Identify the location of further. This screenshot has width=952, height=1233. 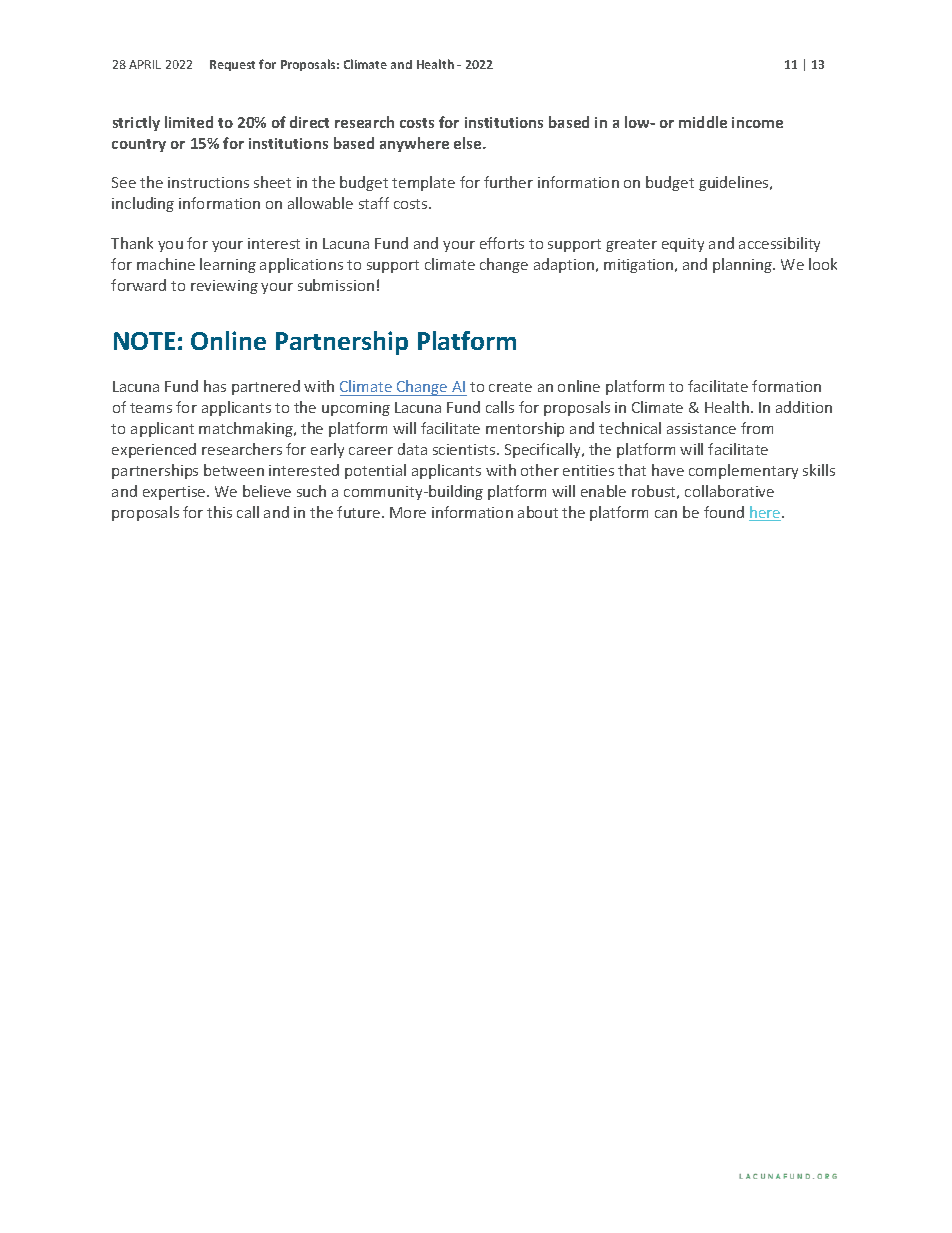
(508, 182).
